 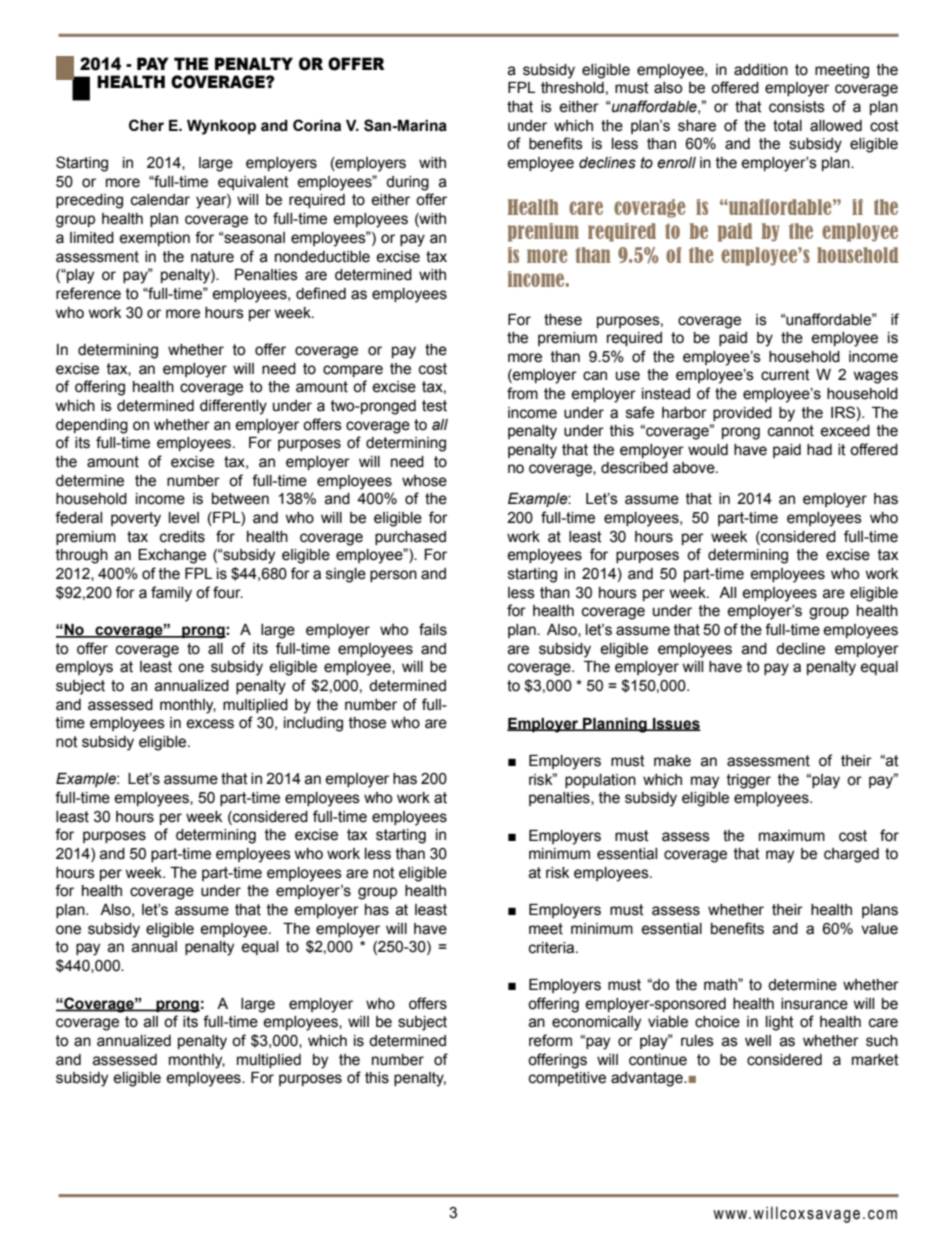 What do you see at coordinates (210, 724) in the screenshot?
I see `excess` at bounding box center [210, 724].
